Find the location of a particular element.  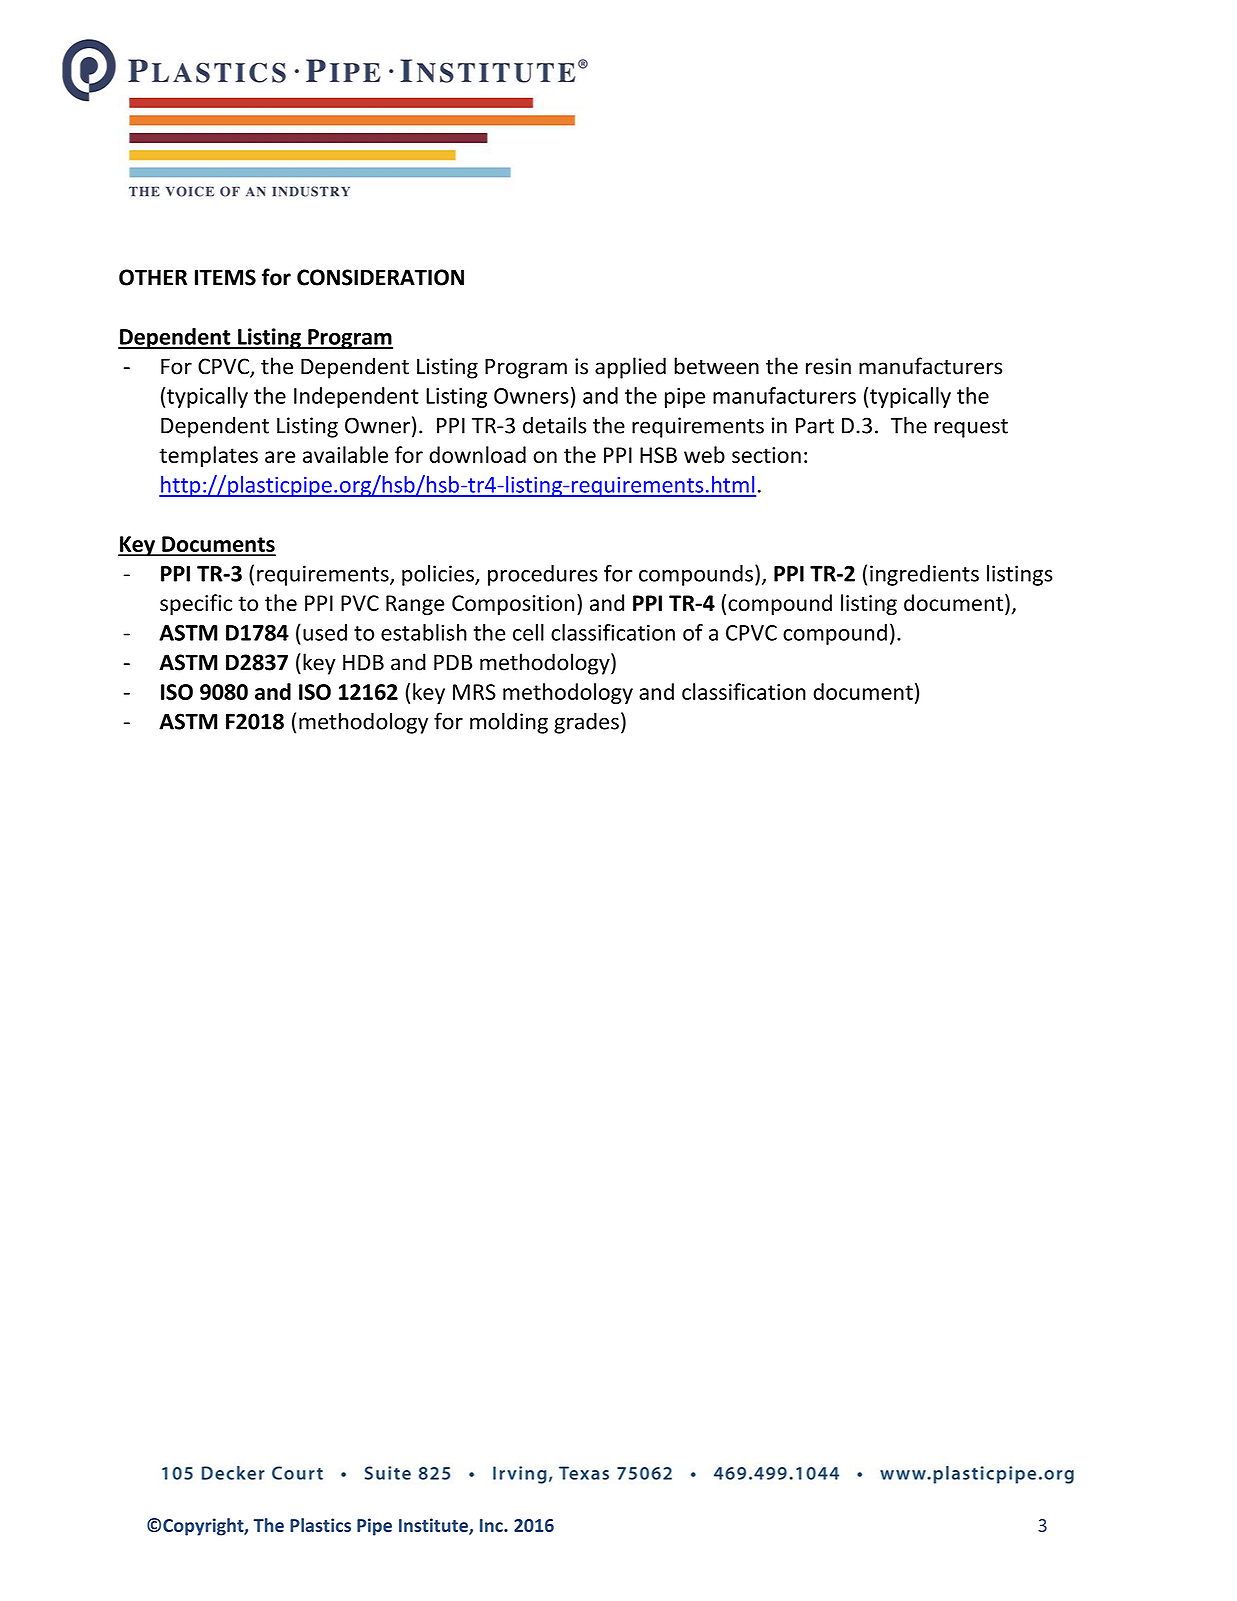

resin is located at coordinates (828, 366).
